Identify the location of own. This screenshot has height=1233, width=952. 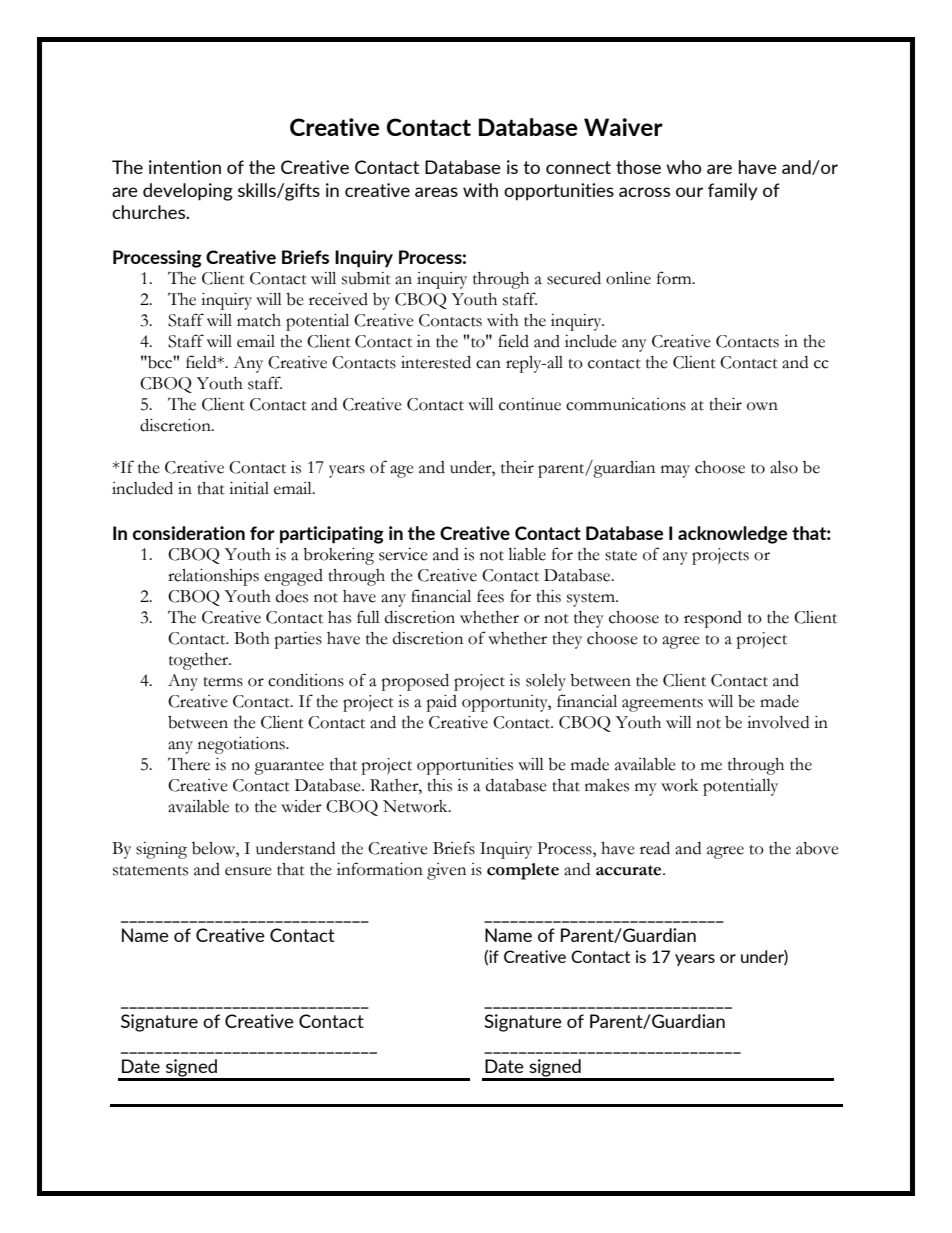
(762, 406).
